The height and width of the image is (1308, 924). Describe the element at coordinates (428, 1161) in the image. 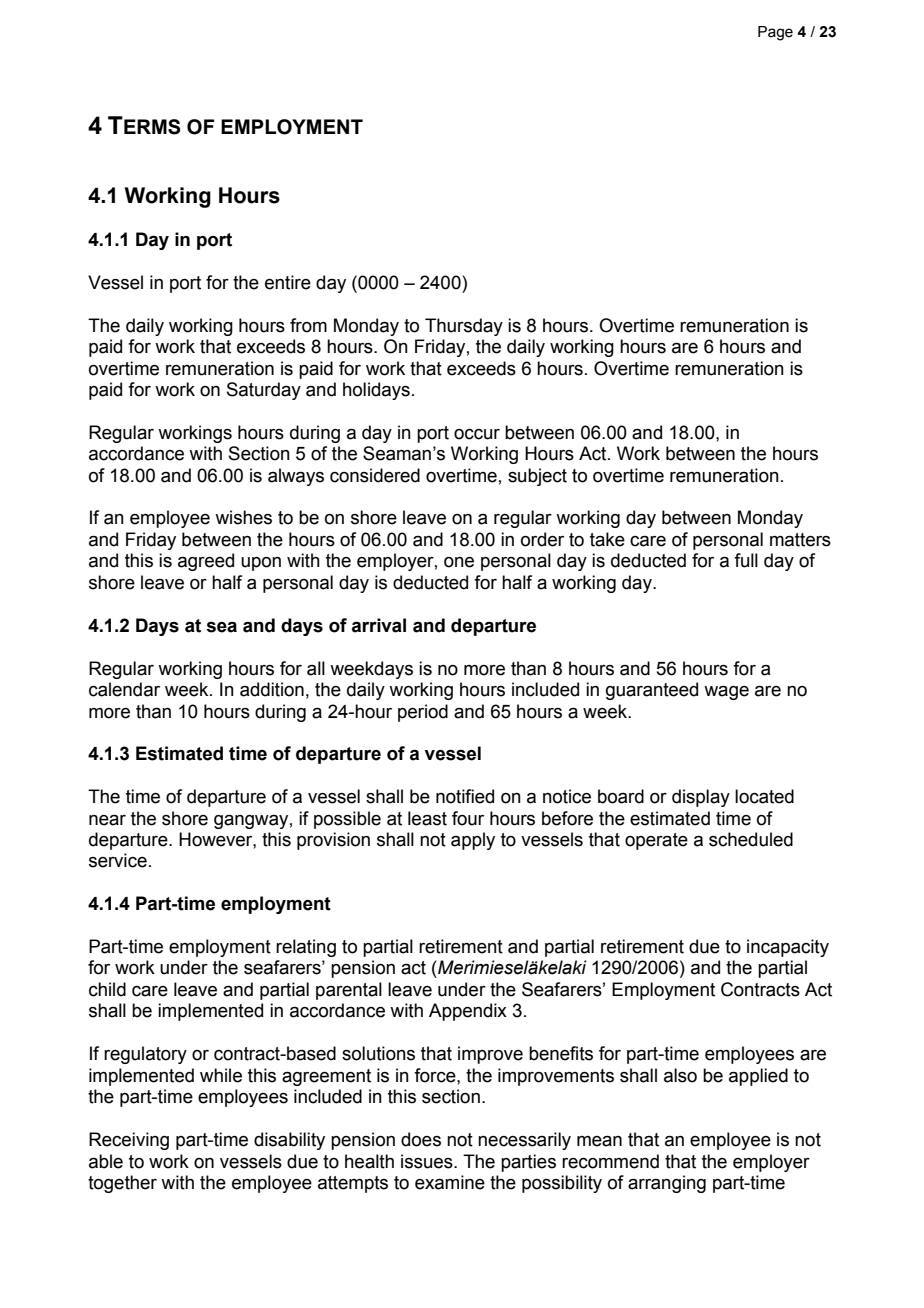

I see `issues` at that location.
